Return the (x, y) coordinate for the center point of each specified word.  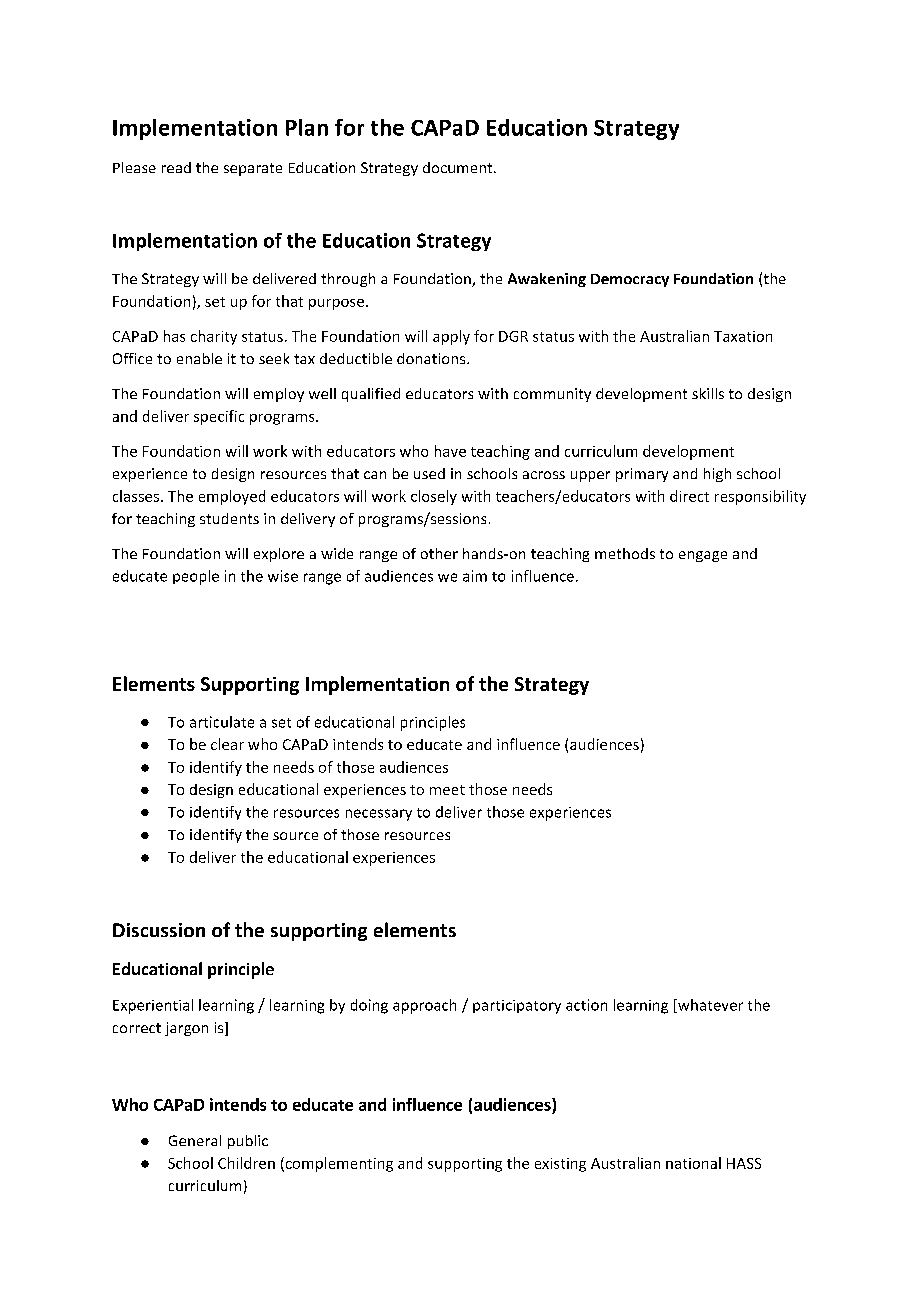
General (195, 1140)
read (176, 167)
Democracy (630, 280)
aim (475, 576)
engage (703, 556)
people (196, 577)
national (693, 1163)
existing (560, 1165)
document (459, 167)
